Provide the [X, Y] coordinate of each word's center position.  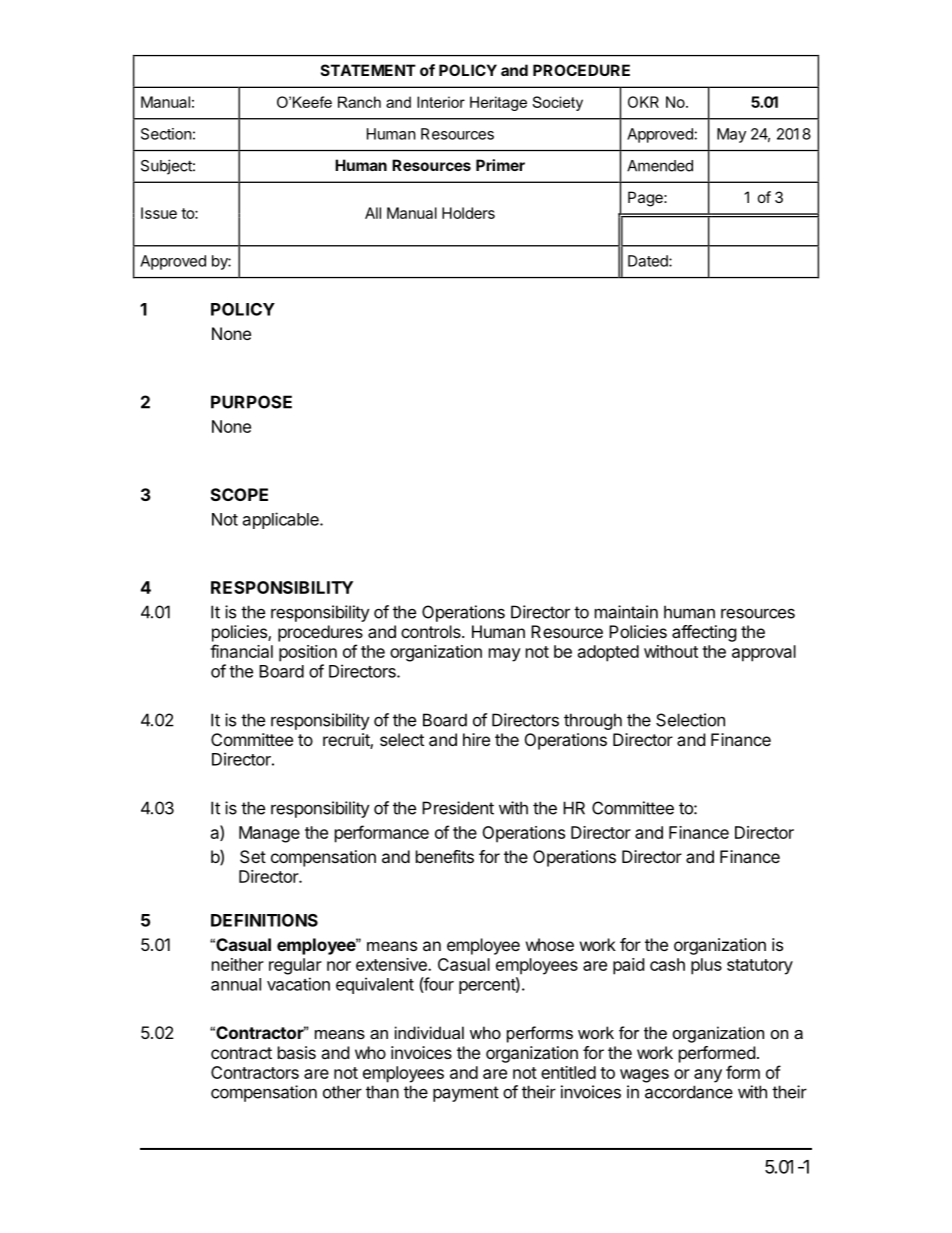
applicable [282, 520]
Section [166, 134]
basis [297, 1052]
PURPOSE [251, 402]
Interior [441, 102]
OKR [643, 102]
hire [476, 739]
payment [466, 1094]
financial [241, 651]
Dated [649, 261]
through [593, 721]
